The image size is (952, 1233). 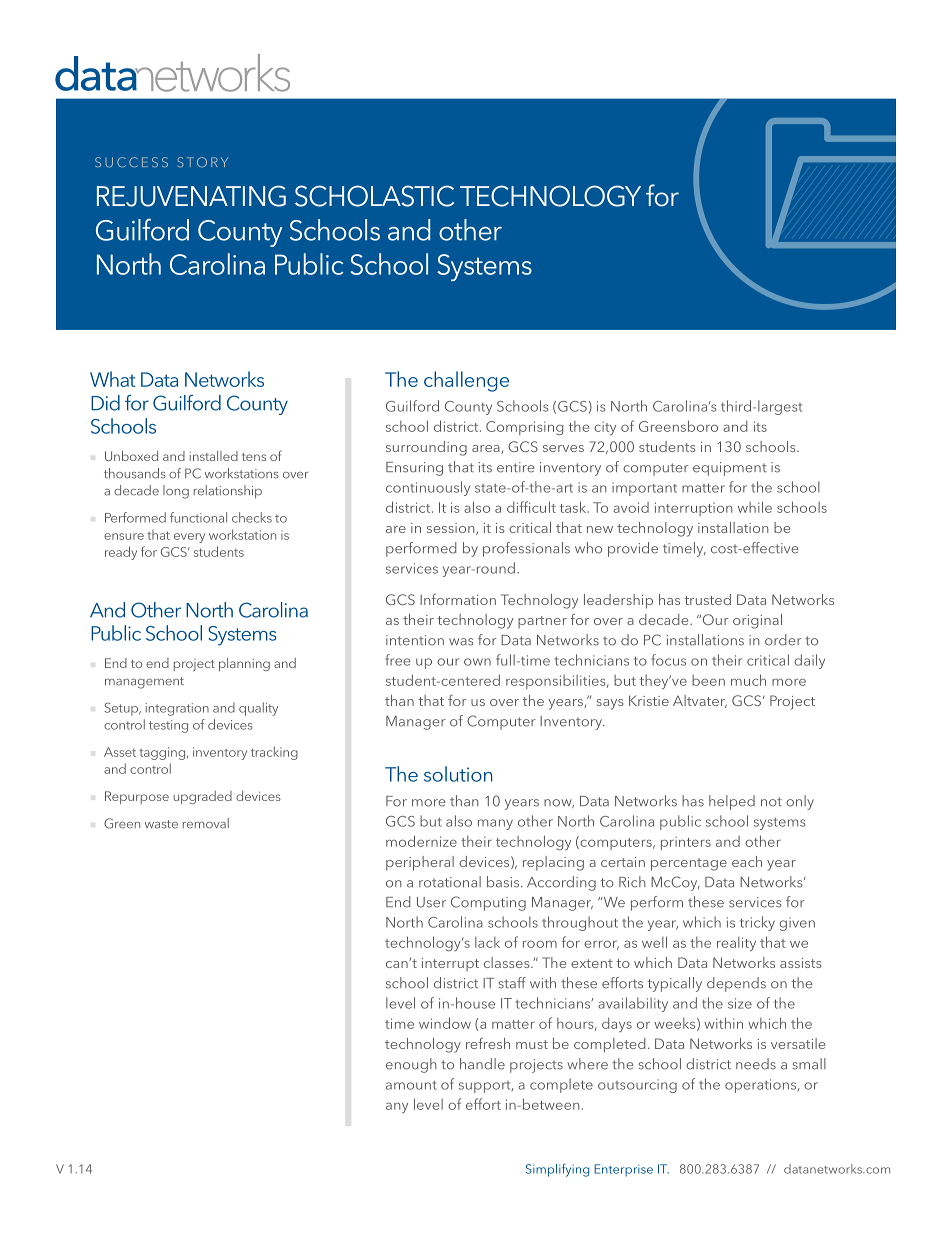 What do you see at coordinates (177, 709) in the screenshot?
I see `integration` at bounding box center [177, 709].
